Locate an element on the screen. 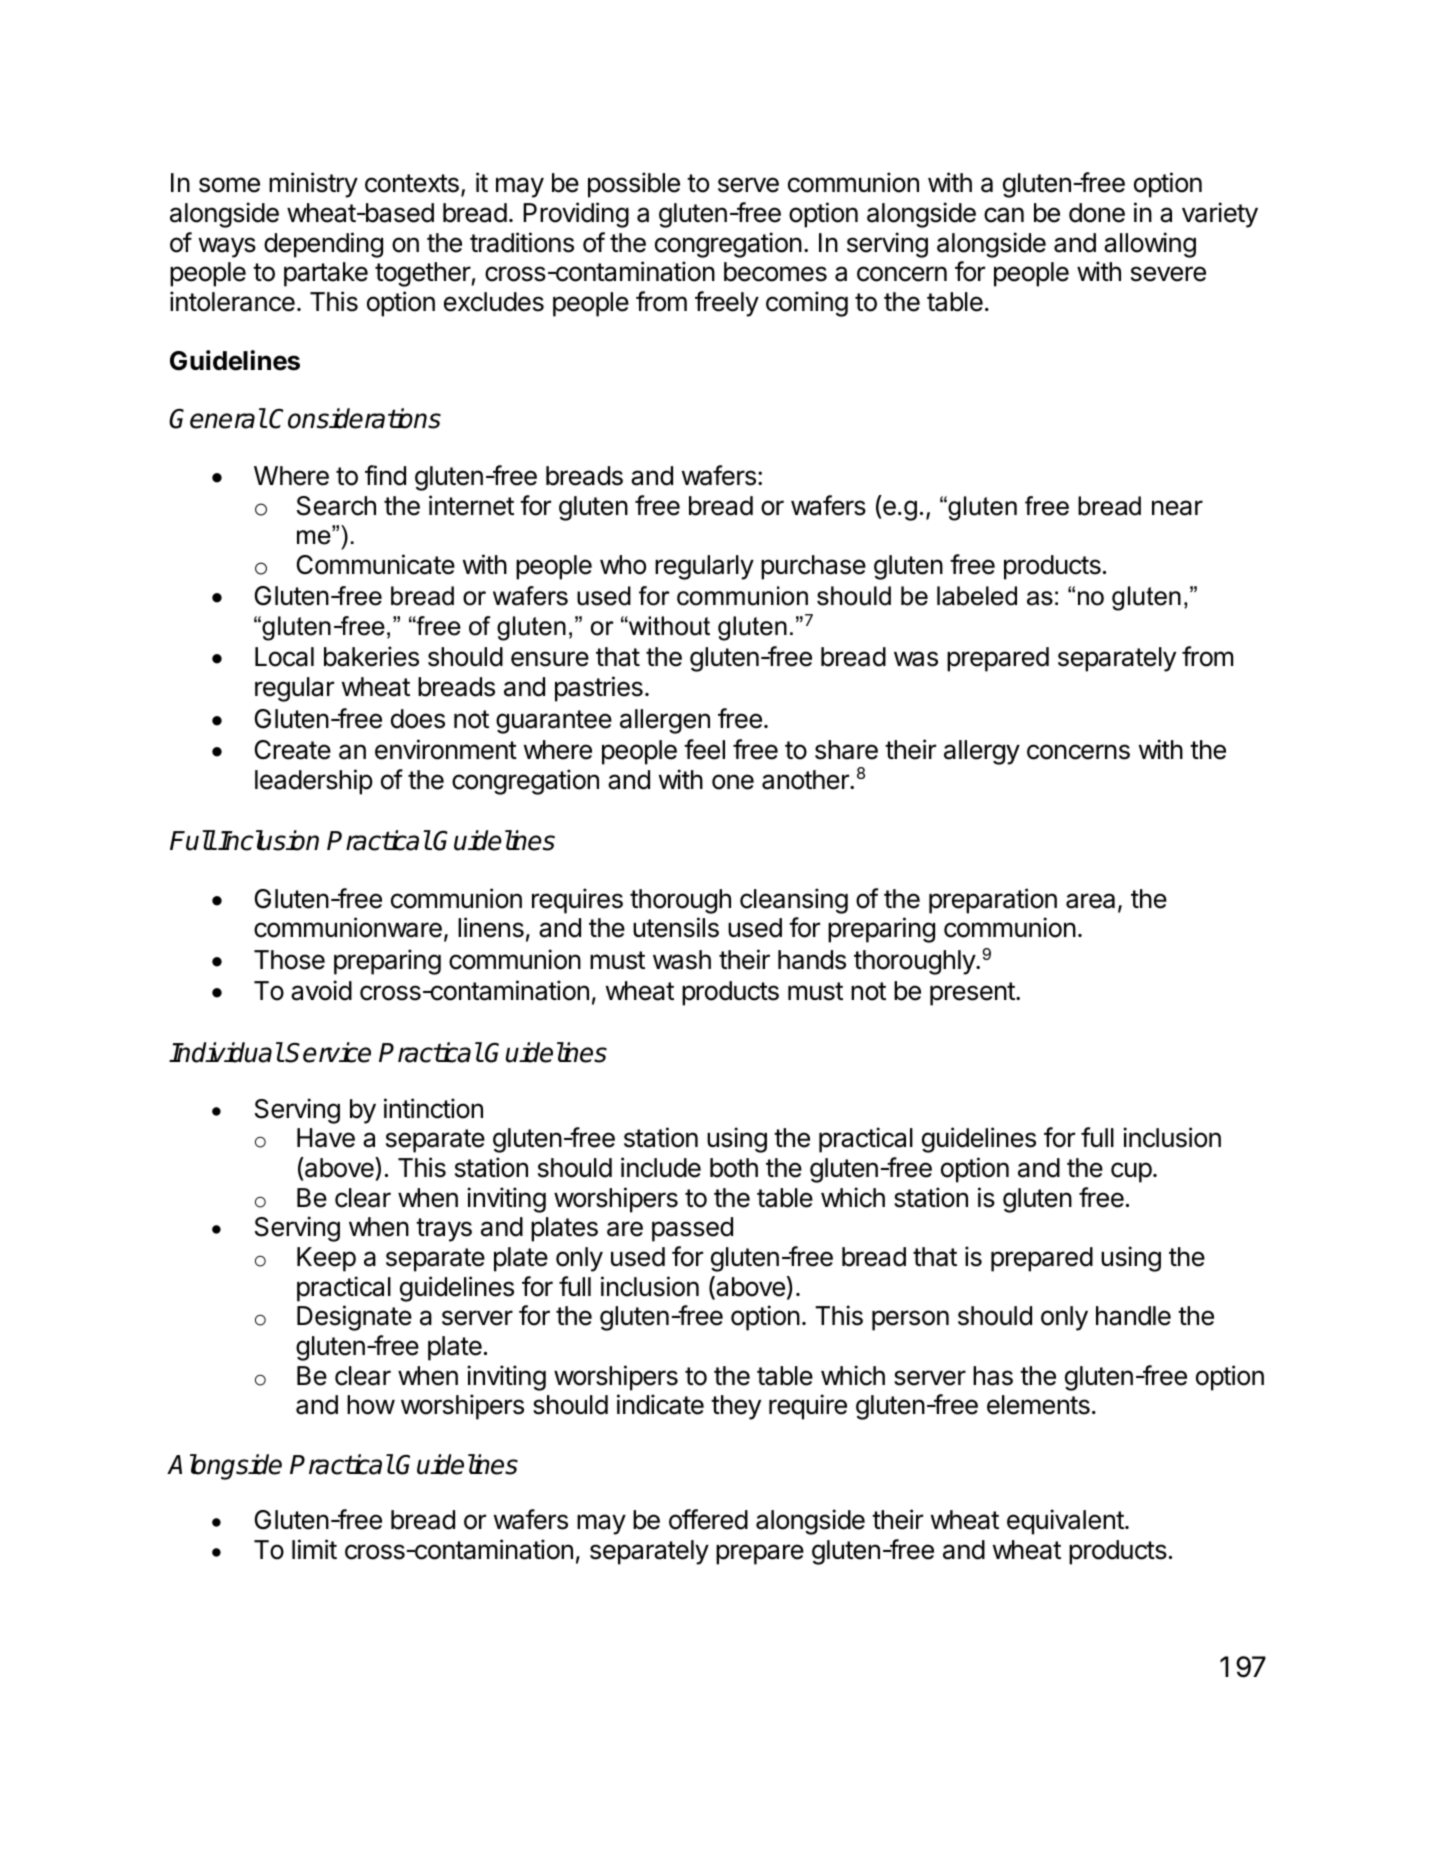  Communicate is located at coordinates (376, 564).
